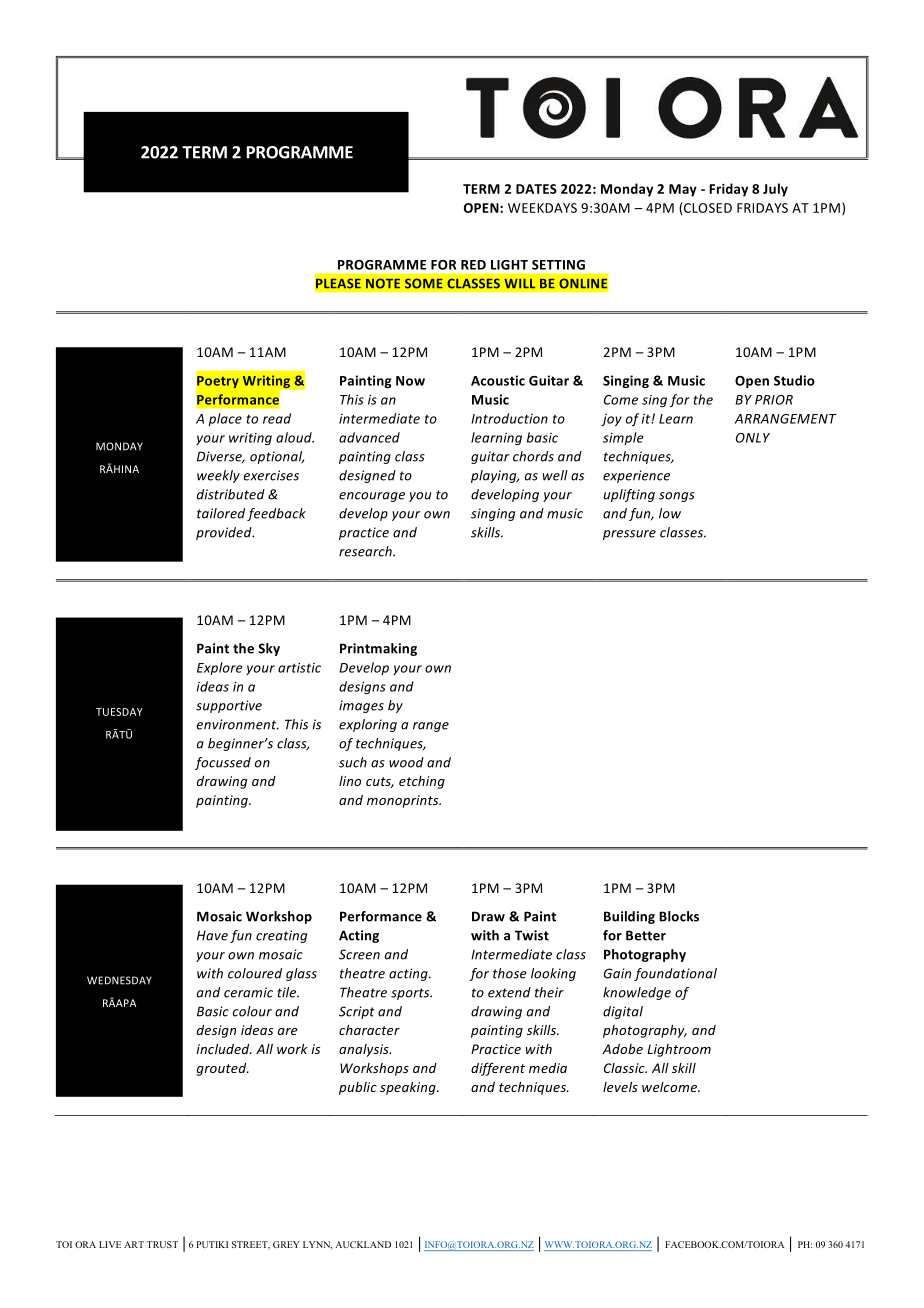 The image size is (924, 1308). I want to click on sports, so click(411, 994).
